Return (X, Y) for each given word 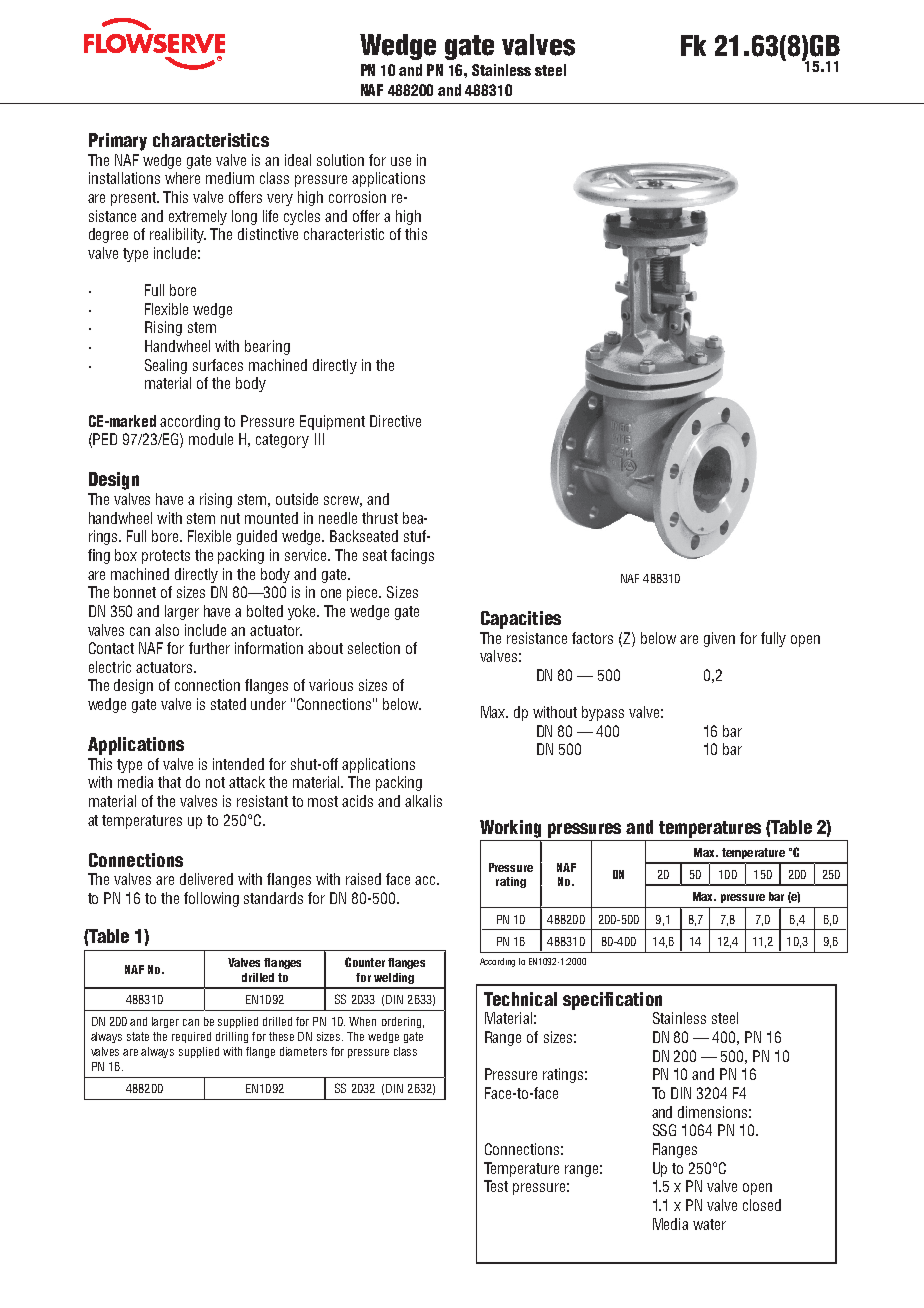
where (182, 178)
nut (230, 518)
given (719, 639)
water (709, 1224)
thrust (380, 518)
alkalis (423, 801)
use (401, 161)
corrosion (357, 197)
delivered (206, 879)
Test (496, 1186)
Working (510, 829)
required (191, 1037)
